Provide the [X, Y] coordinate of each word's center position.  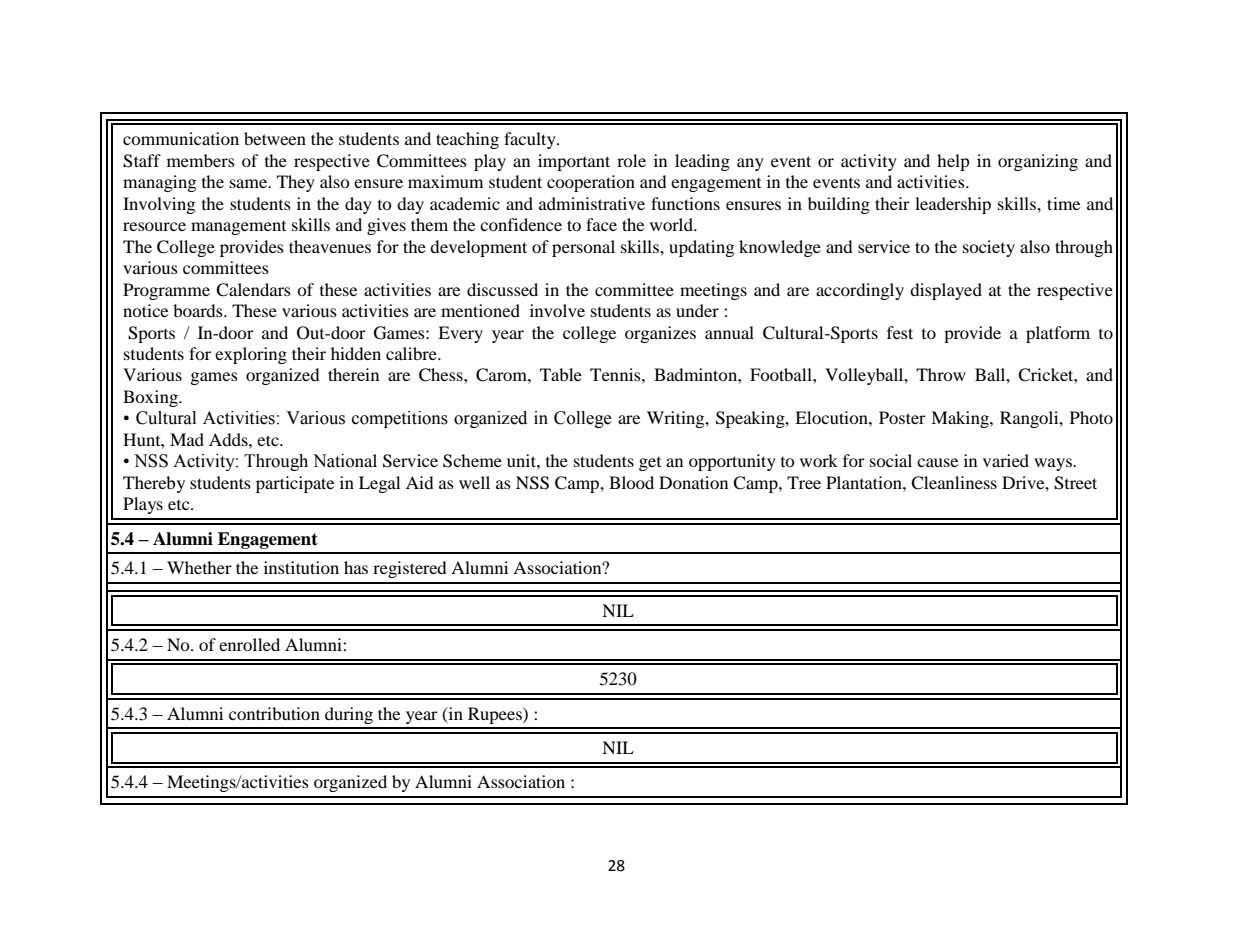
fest [900, 332]
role [631, 160]
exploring [251, 355]
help [953, 162]
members [201, 160]
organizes [660, 334]
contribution [274, 713]
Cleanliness [954, 483]
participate [295, 484]
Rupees [496, 715]
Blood [631, 482]
